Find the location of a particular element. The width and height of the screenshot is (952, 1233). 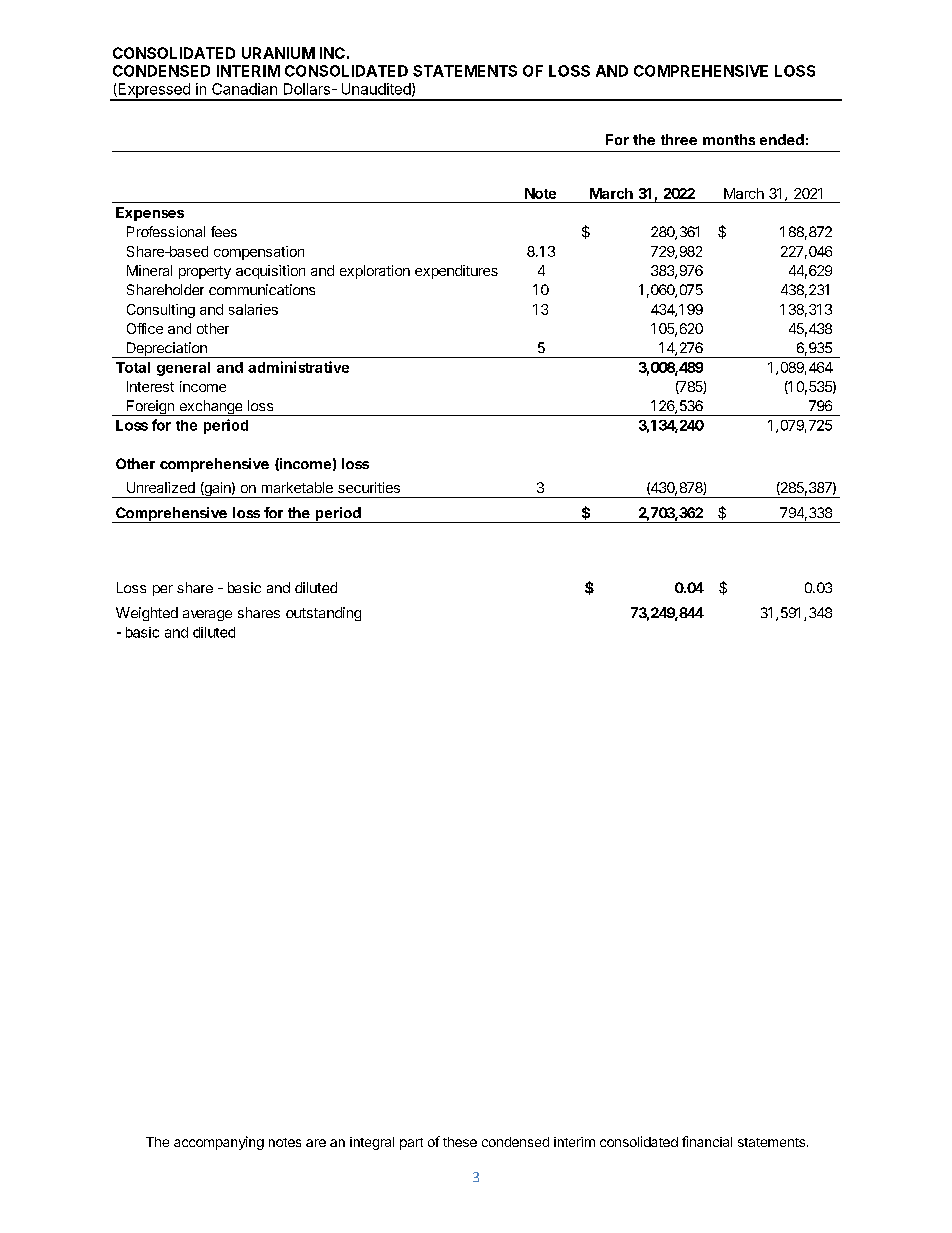

Canadian is located at coordinates (244, 89).
